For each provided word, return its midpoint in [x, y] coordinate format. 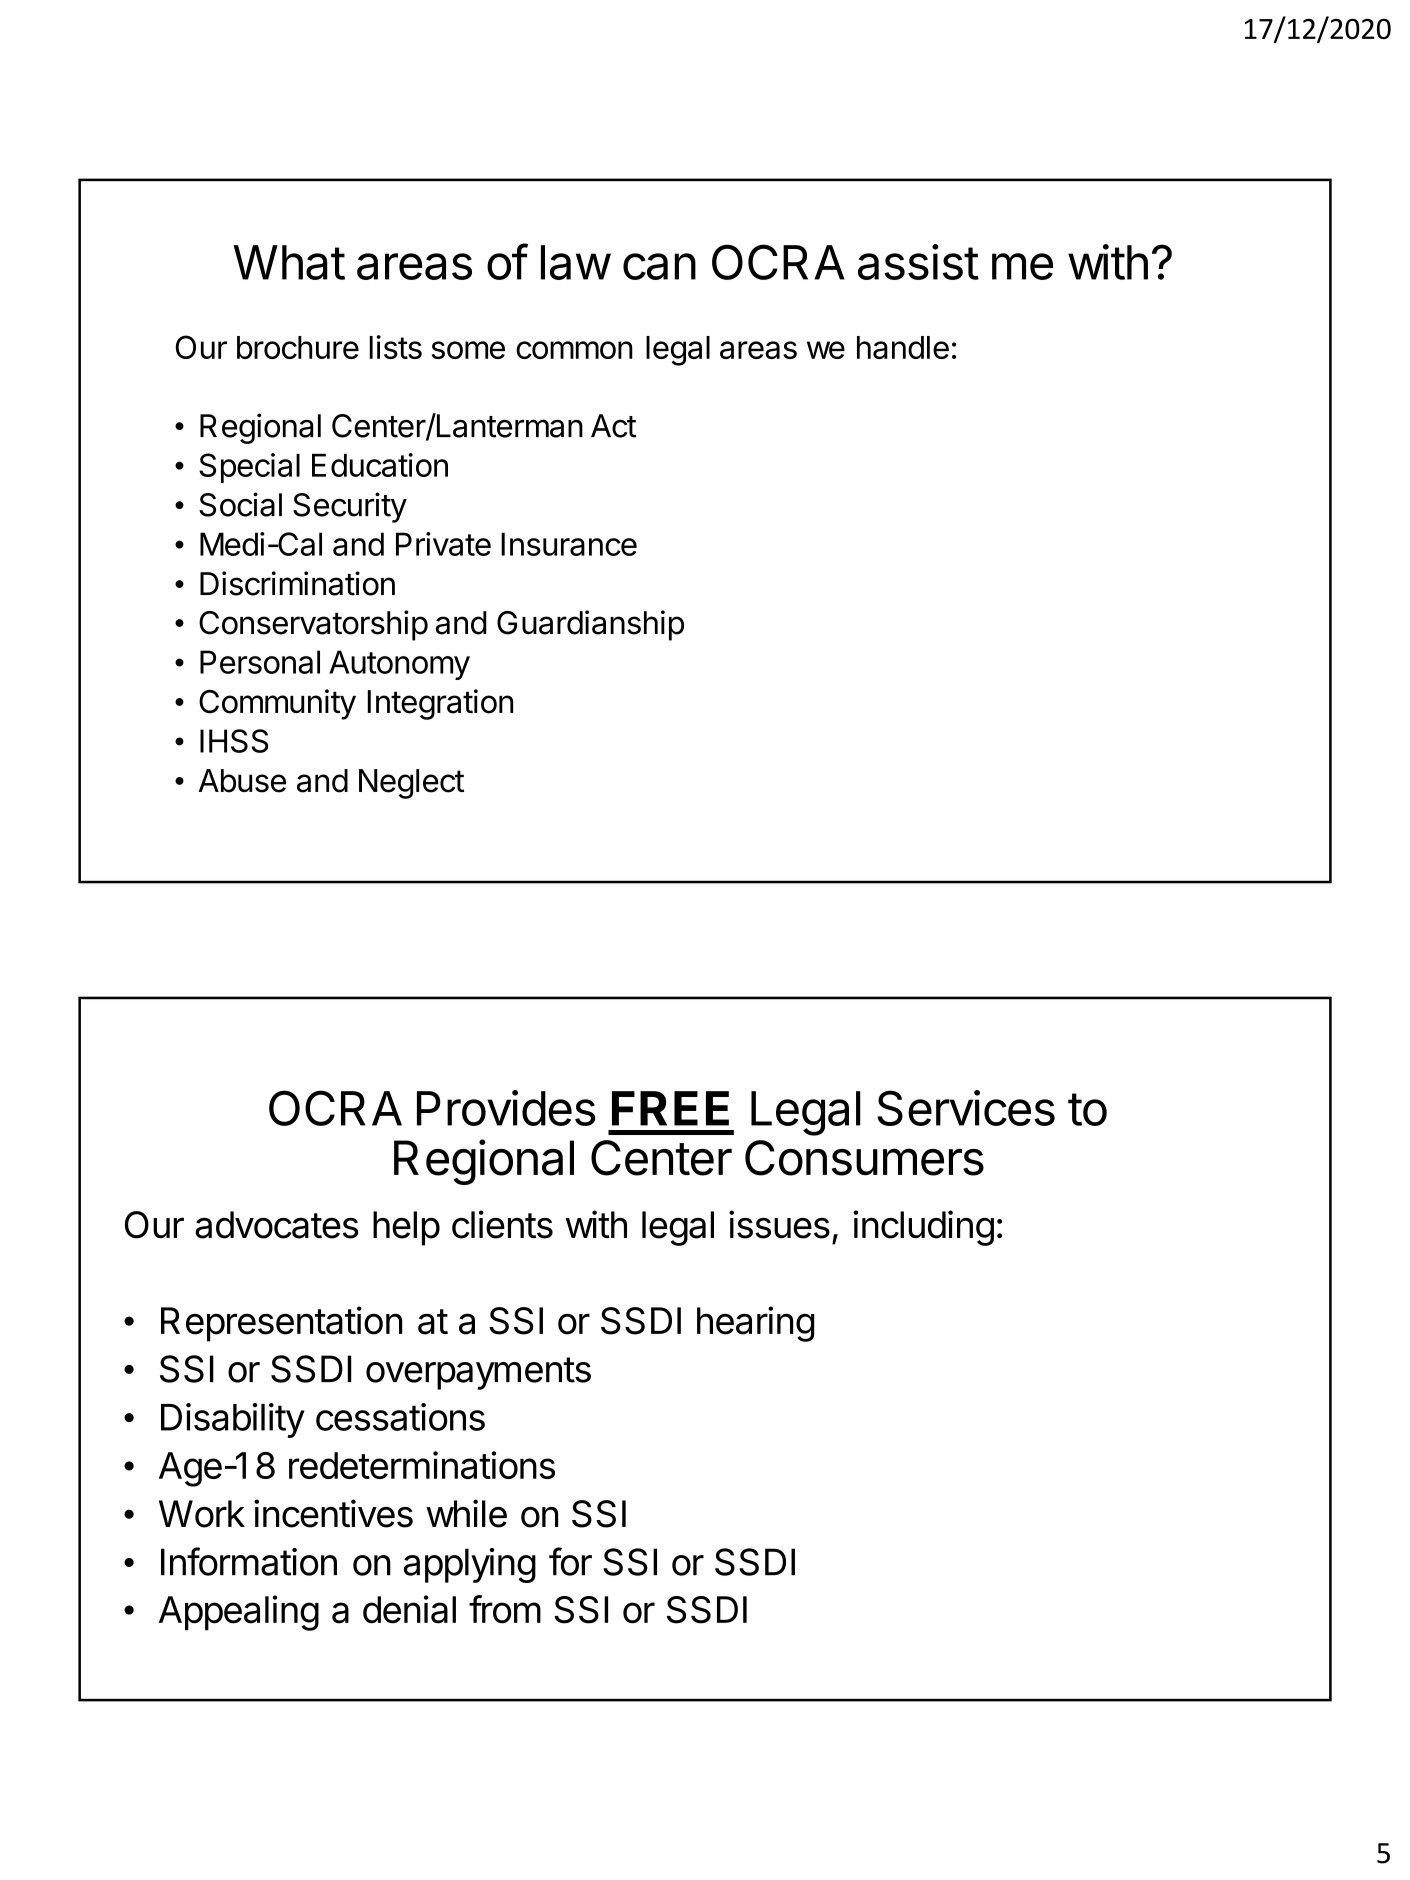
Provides [506, 1108]
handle [903, 347]
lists [395, 347]
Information [249, 1561]
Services [966, 1108]
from [505, 1609]
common [574, 350]
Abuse [242, 781]
